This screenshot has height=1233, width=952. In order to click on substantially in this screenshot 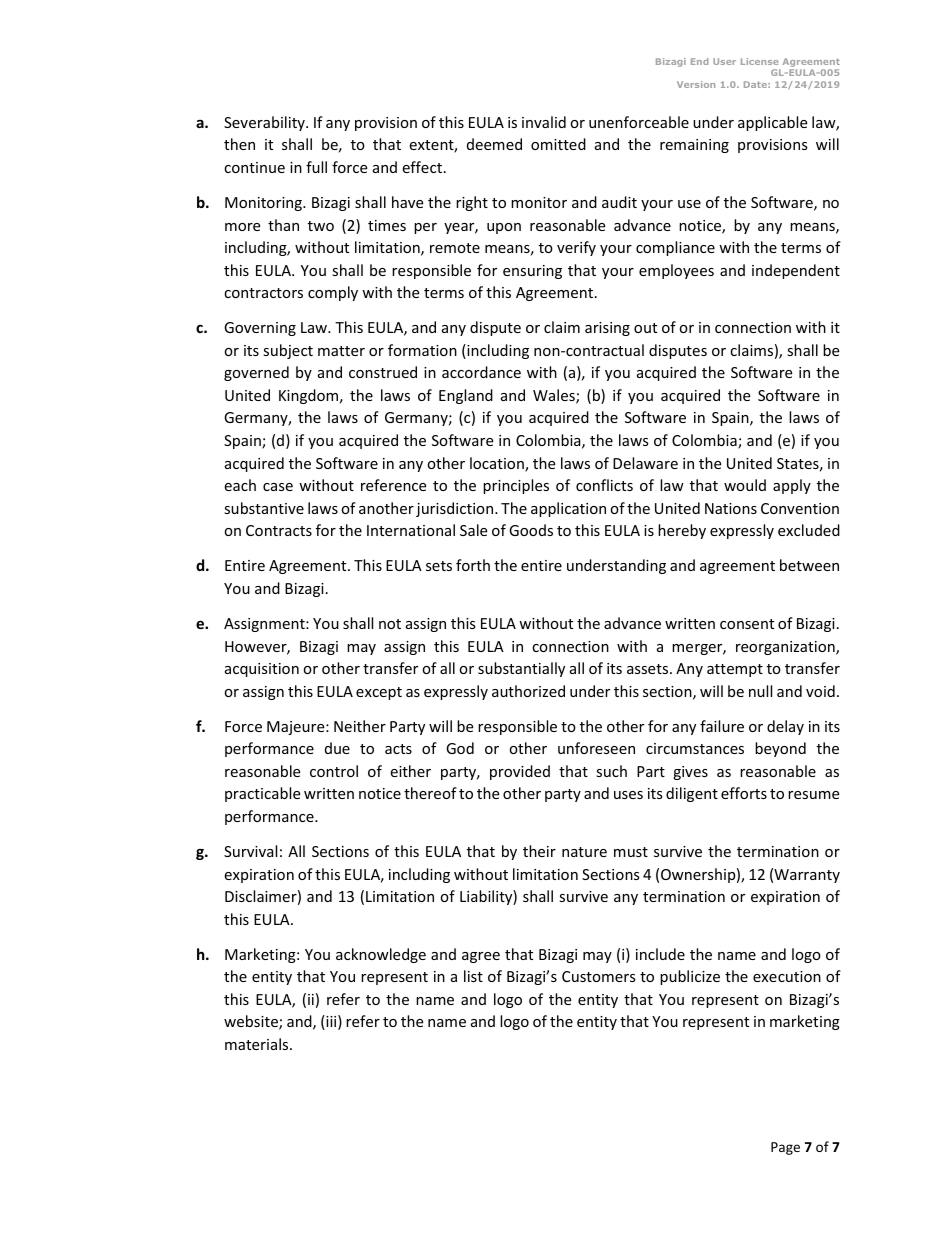, I will do `click(521, 669)`.
